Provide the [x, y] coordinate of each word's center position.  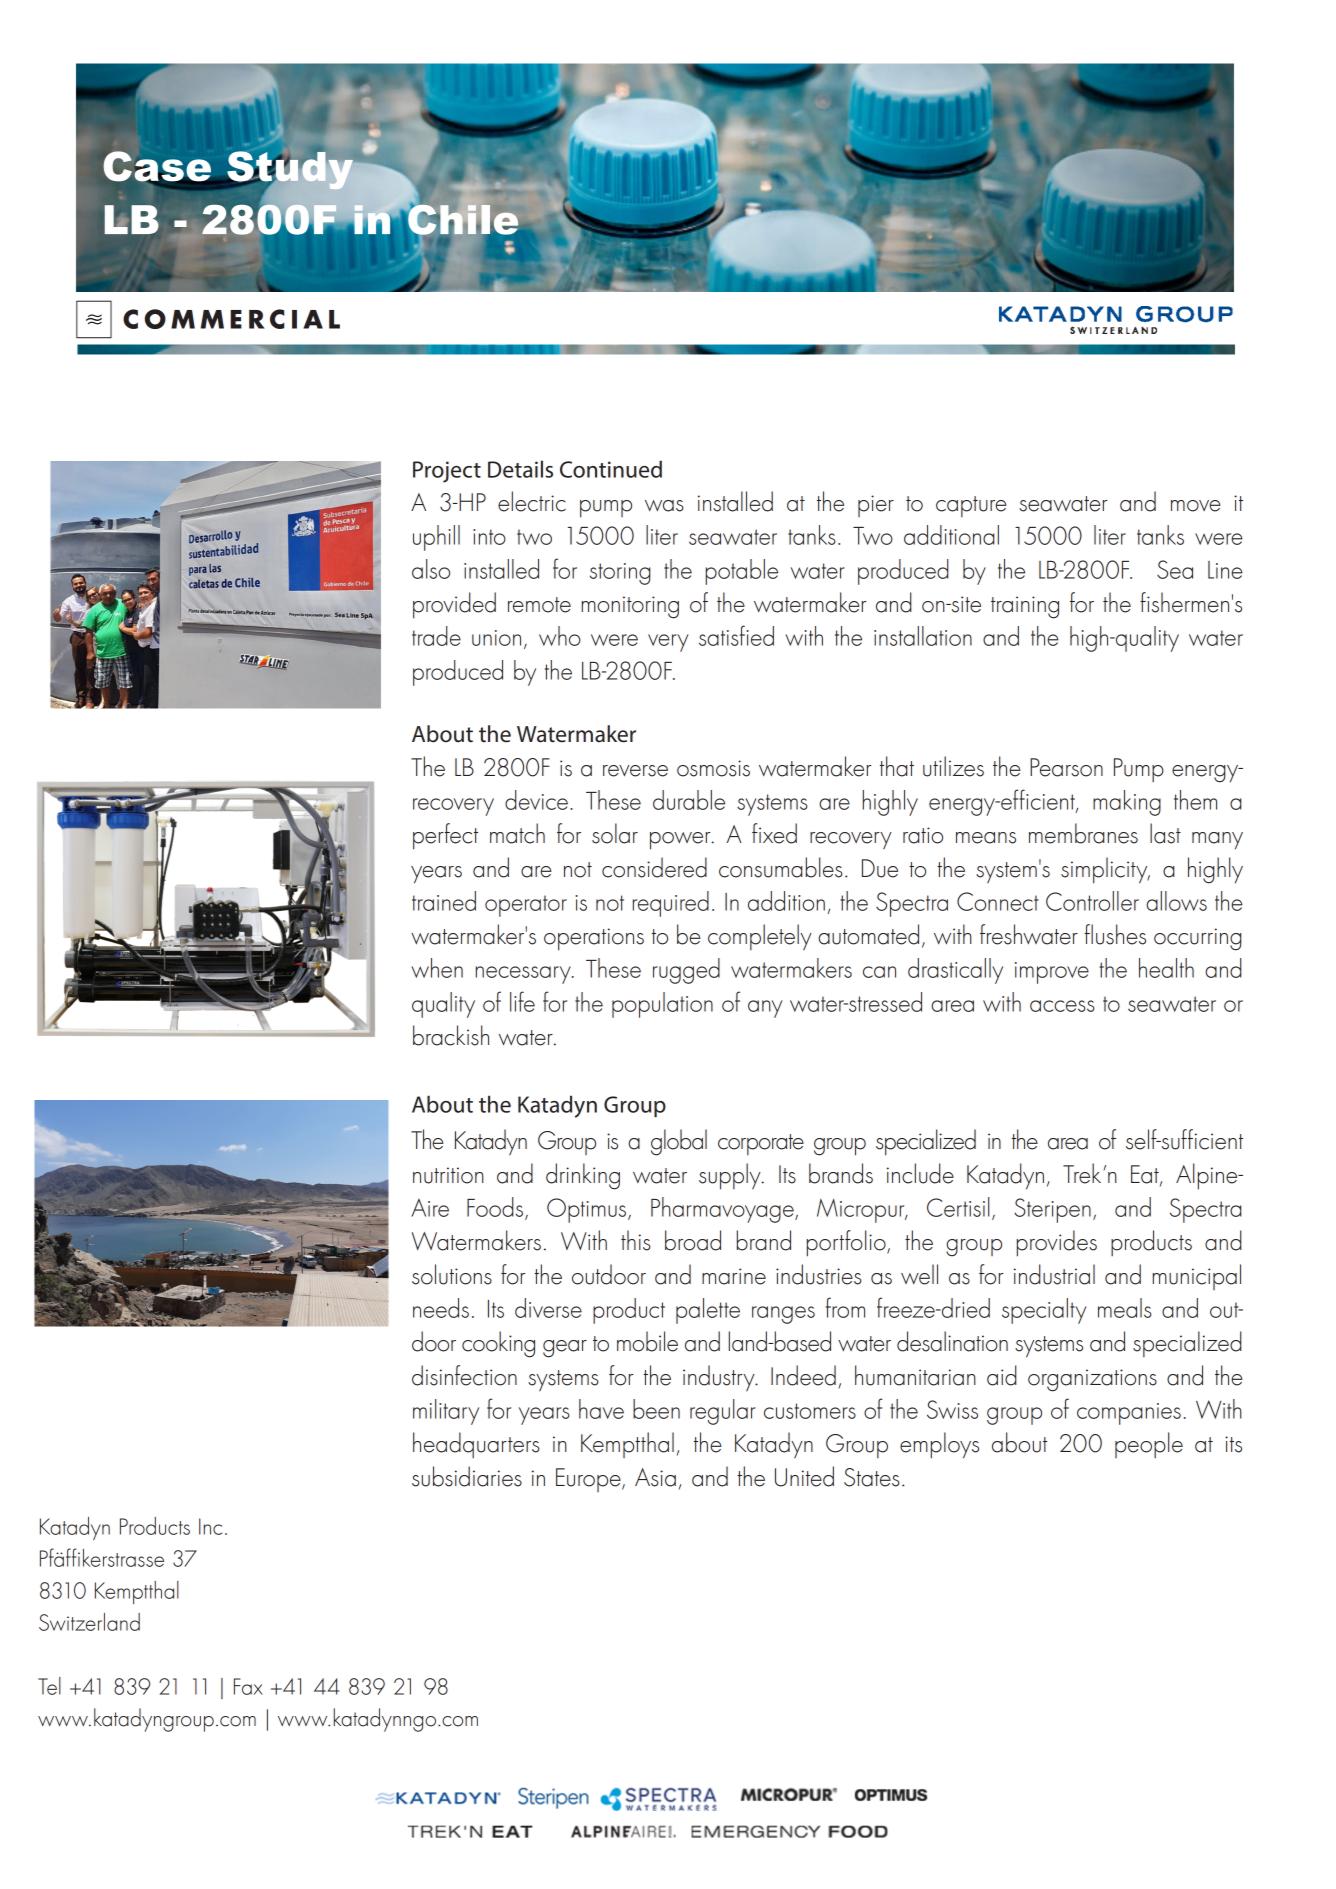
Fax [248, 1686]
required [671, 904]
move [1196, 506]
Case [158, 167]
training [1025, 607]
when [437, 968]
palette [708, 1311]
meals [1125, 1308]
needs [441, 1308]
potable [742, 572]
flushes [1115, 934]
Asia [655, 1477]
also [431, 569]
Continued [611, 469]
